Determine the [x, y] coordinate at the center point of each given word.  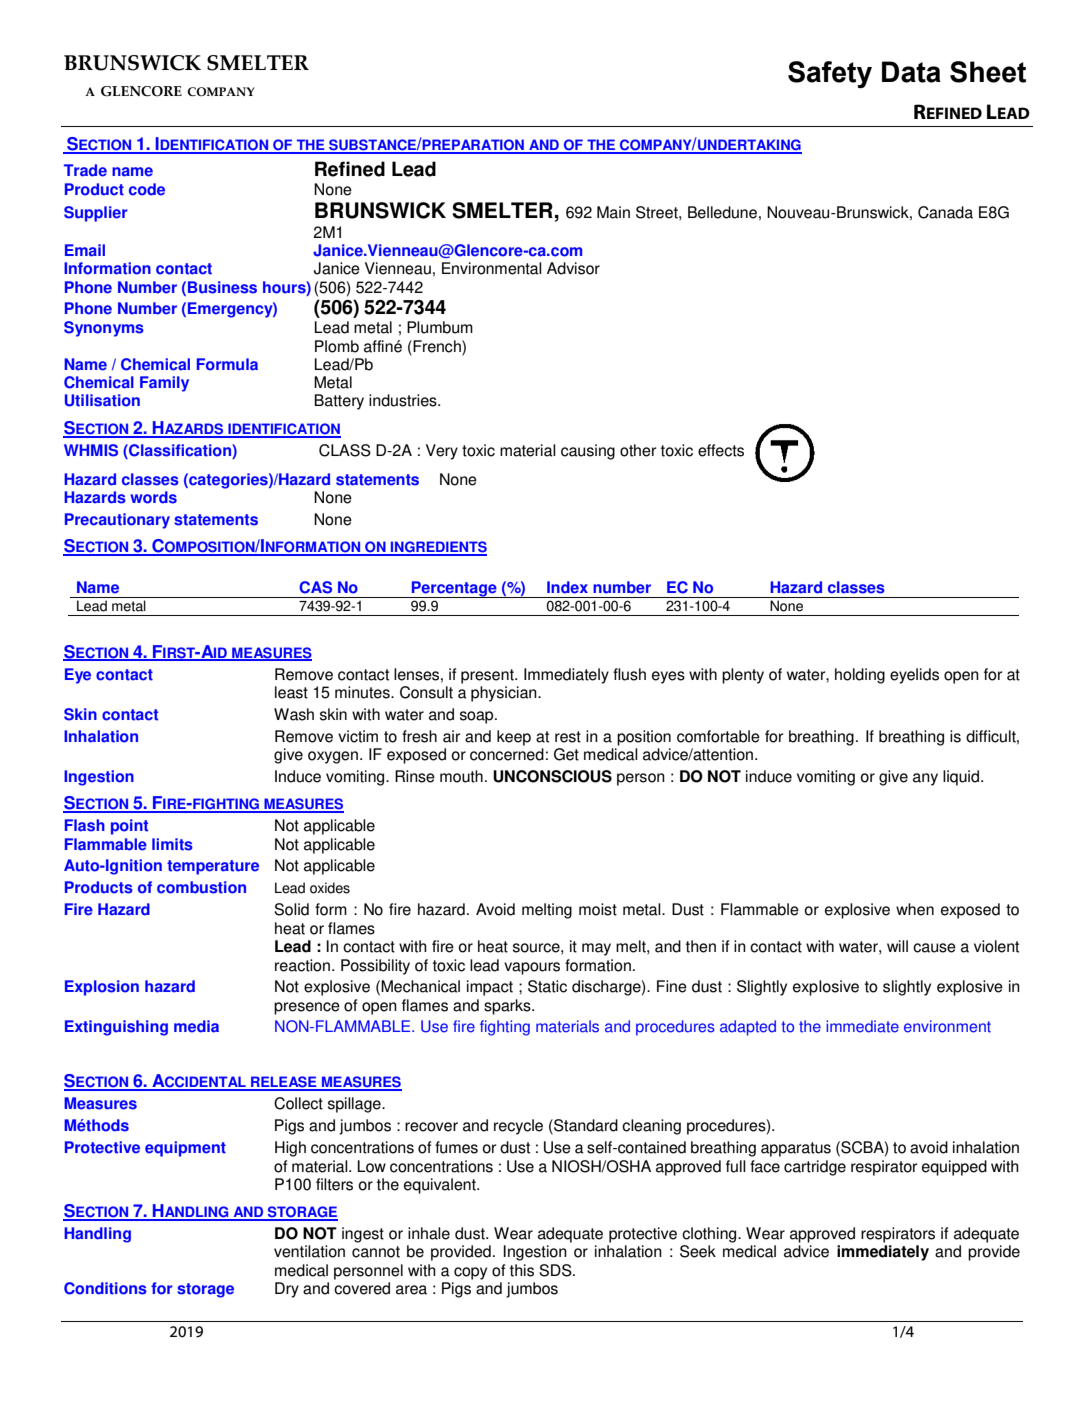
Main [613, 212]
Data [911, 72]
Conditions [105, 1288]
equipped [954, 1168]
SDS [556, 1270]
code [147, 189]
